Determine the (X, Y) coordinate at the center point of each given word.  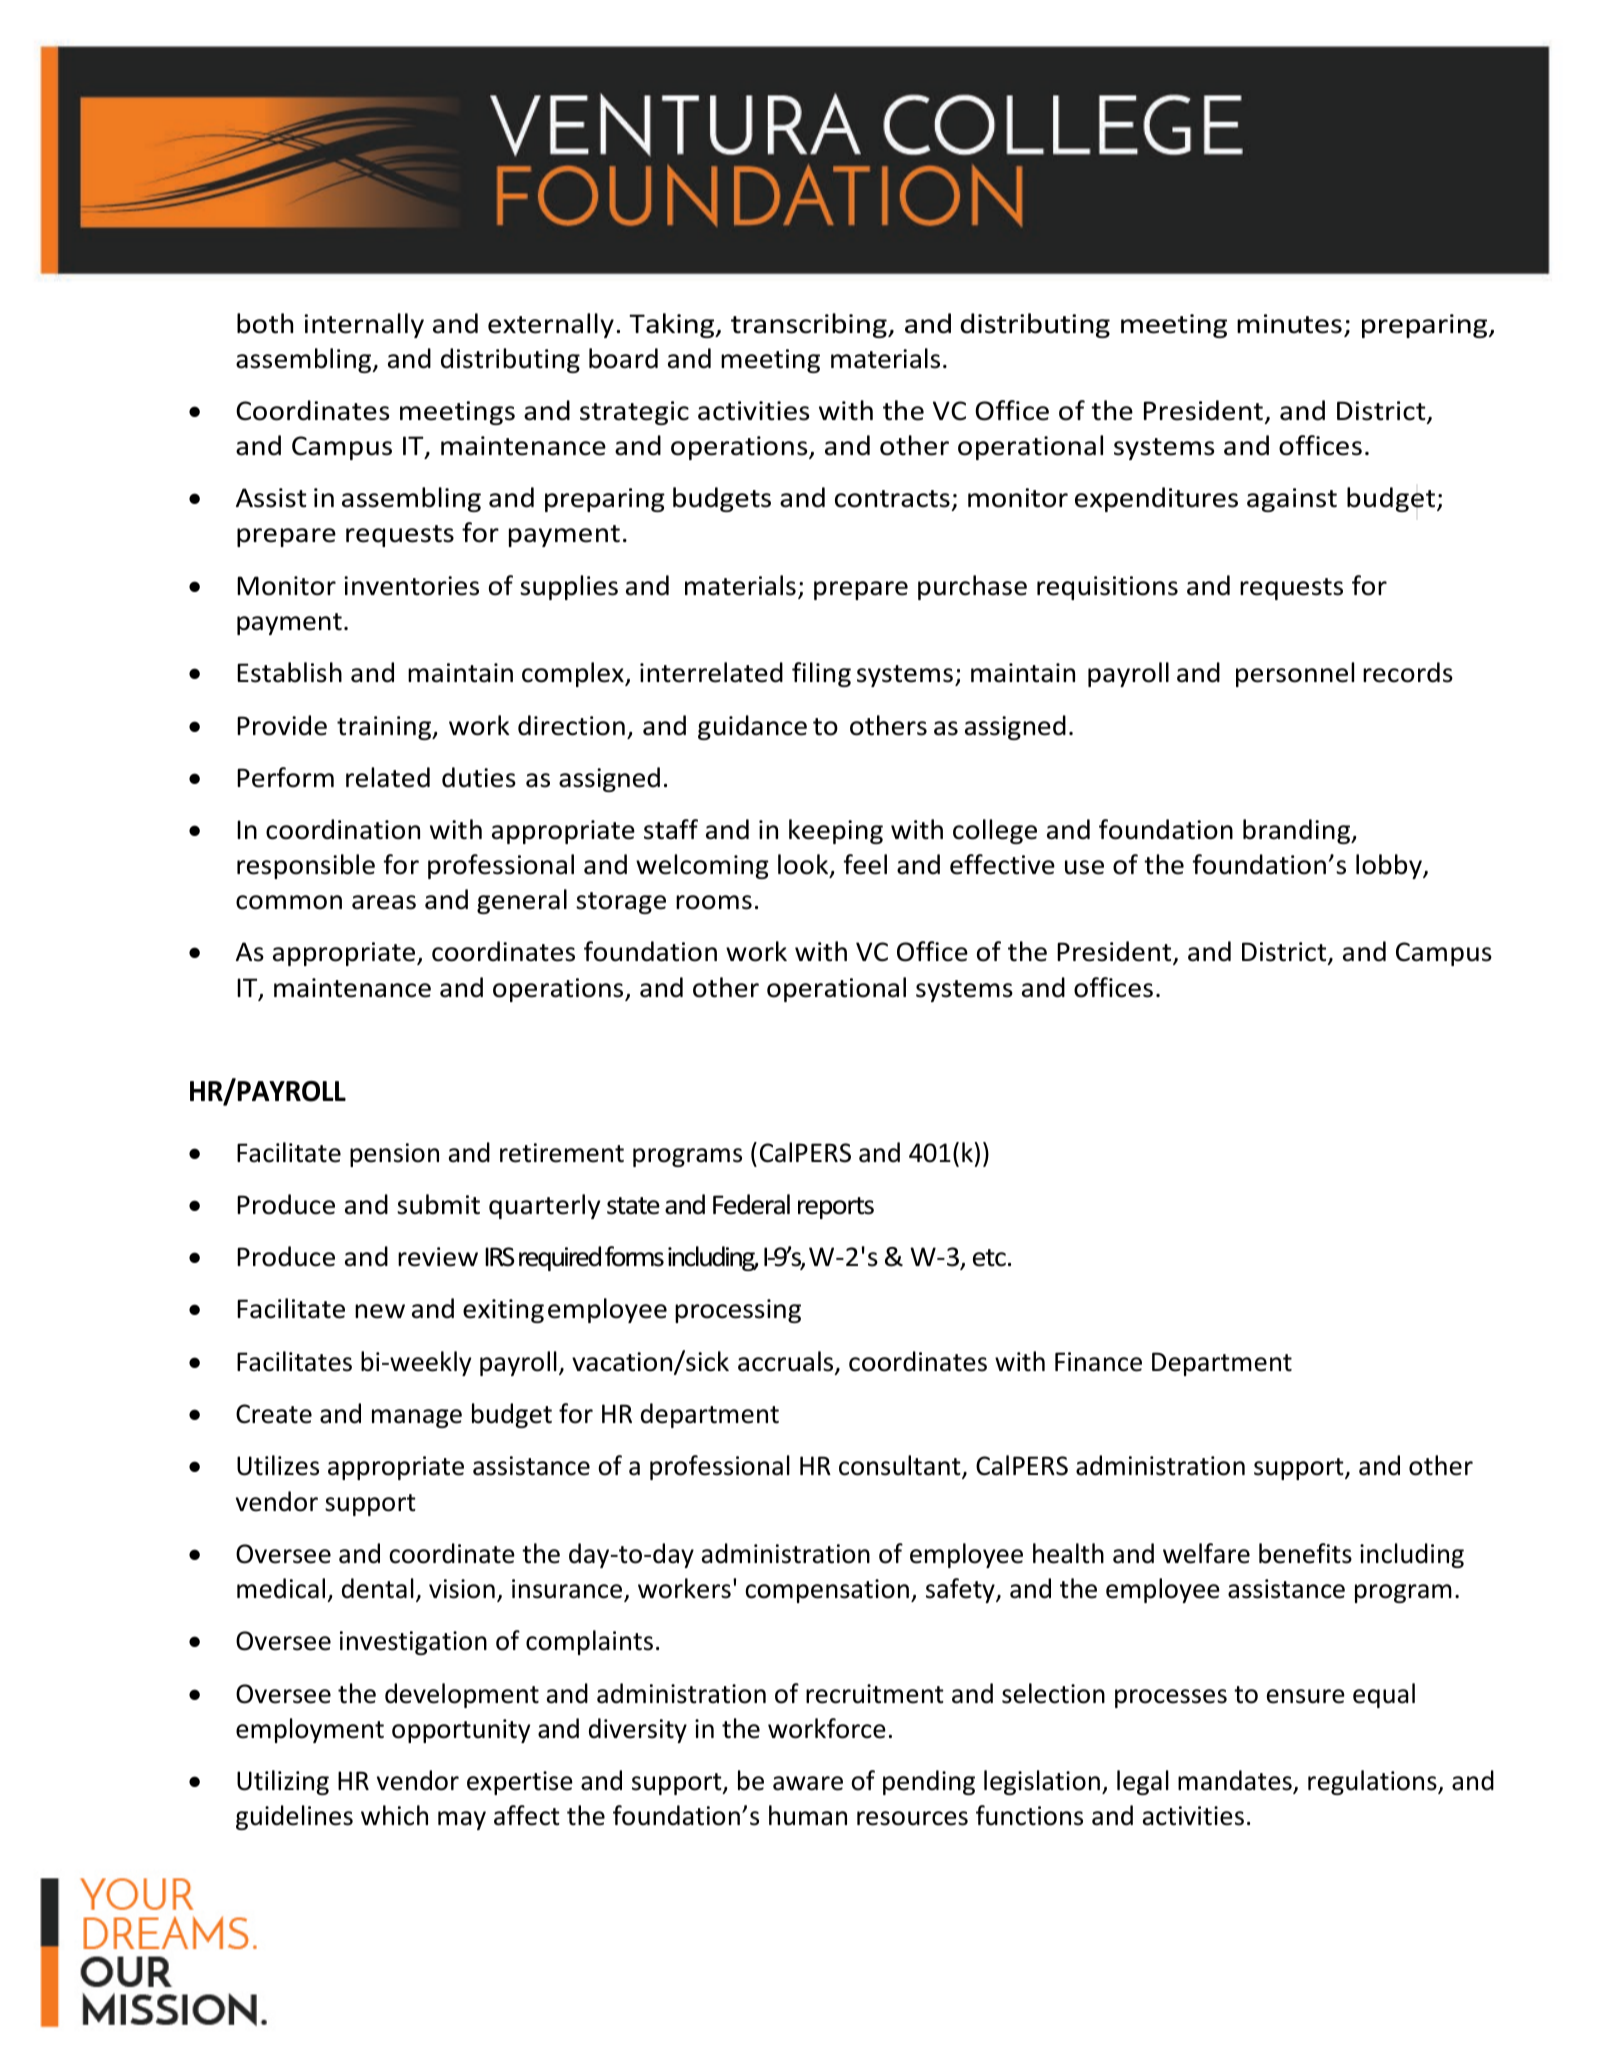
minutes (1289, 324)
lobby (1390, 866)
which (394, 1815)
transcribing (810, 325)
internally (364, 325)
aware (808, 1783)
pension (394, 1155)
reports (836, 1208)
